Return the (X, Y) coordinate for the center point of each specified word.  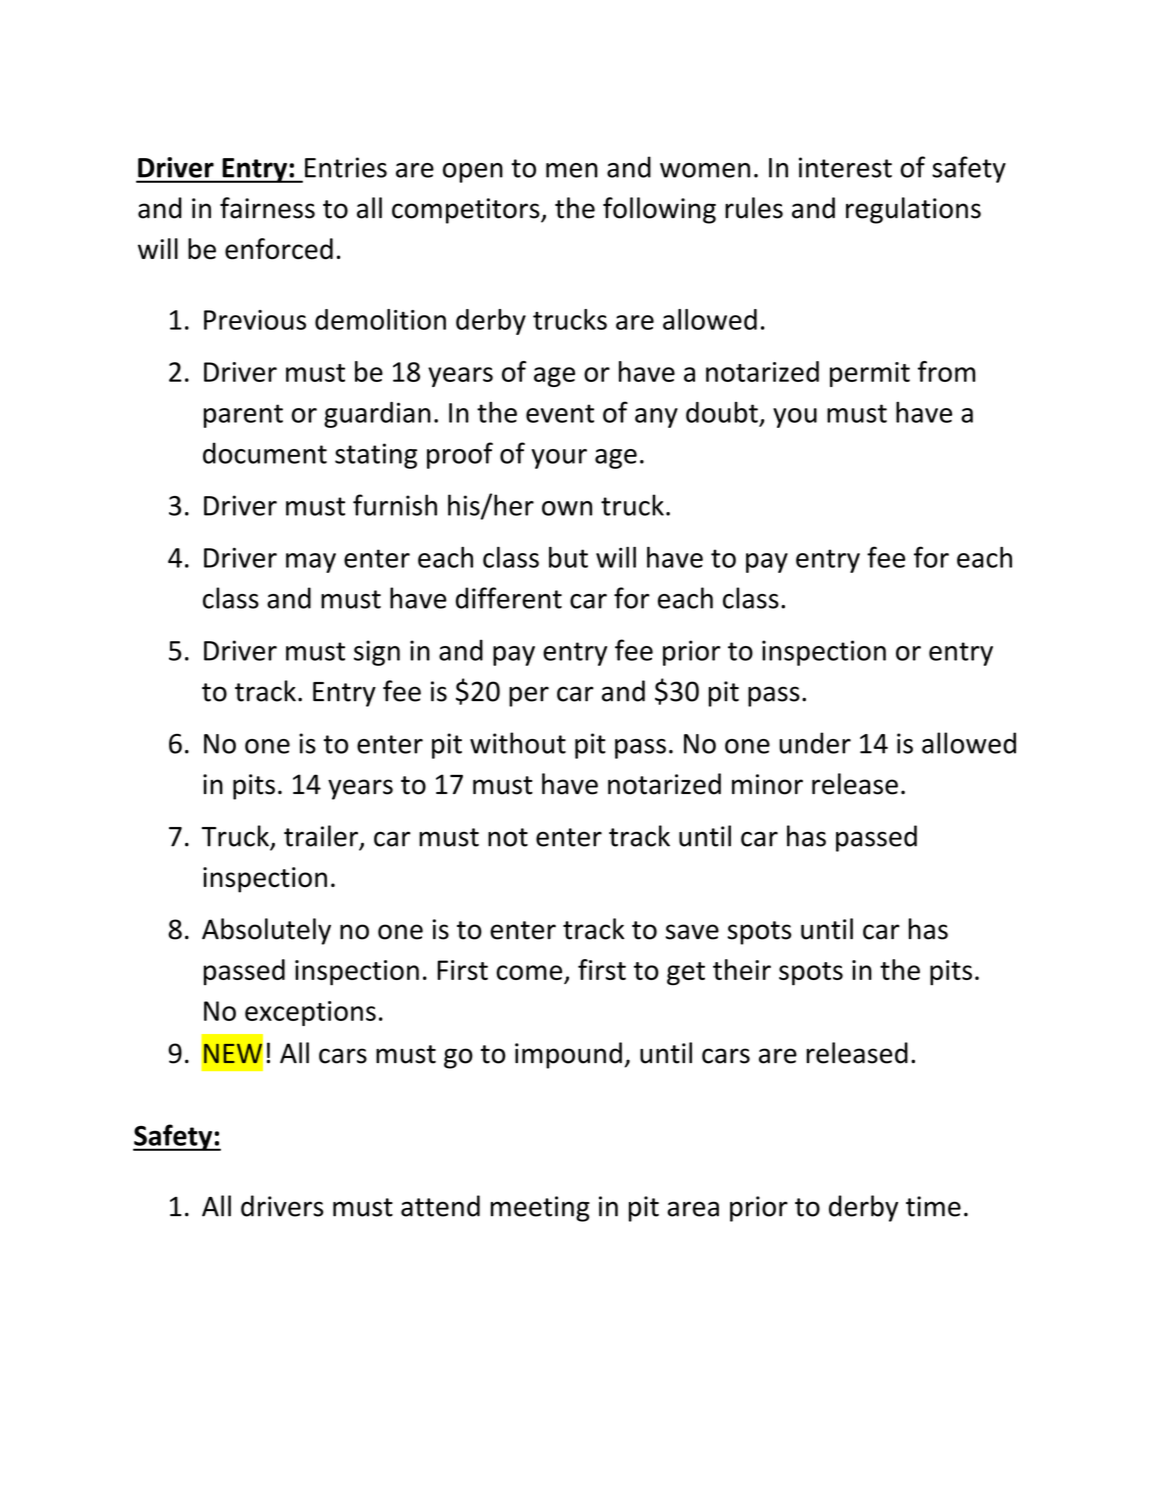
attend (440, 1206)
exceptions (310, 1013)
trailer (321, 836)
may (311, 563)
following (659, 210)
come (530, 974)
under (815, 743)
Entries (346, 167)
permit (870, 374)
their (742, 969)
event (560, 413)
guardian (377, 415)
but (568, 557)
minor (767, 784)
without (518, 743)
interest (845, 167)
